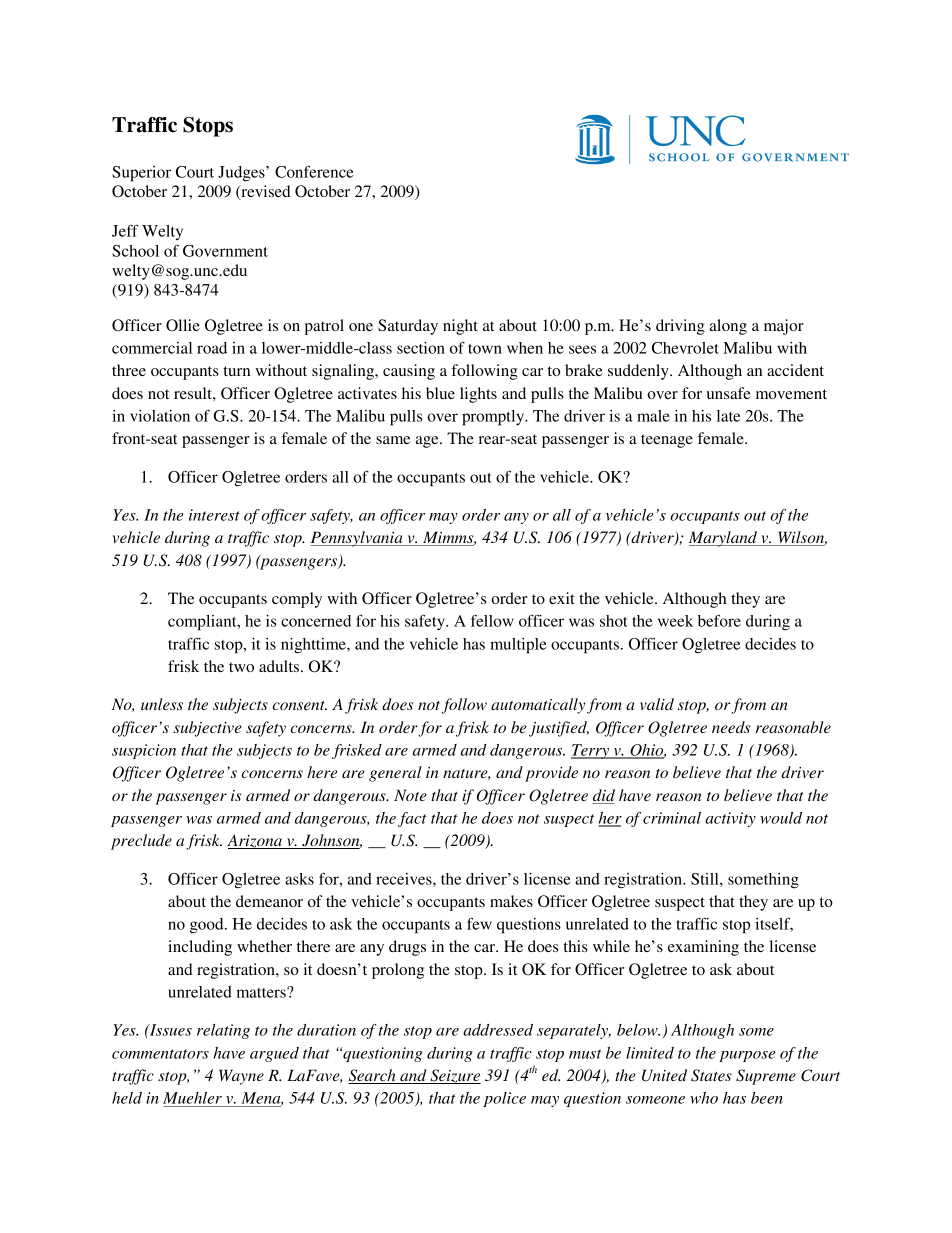 Image resolution: width=952 pixels, height=1233 pixels. I want to click on fellow, so click(492, 621).
